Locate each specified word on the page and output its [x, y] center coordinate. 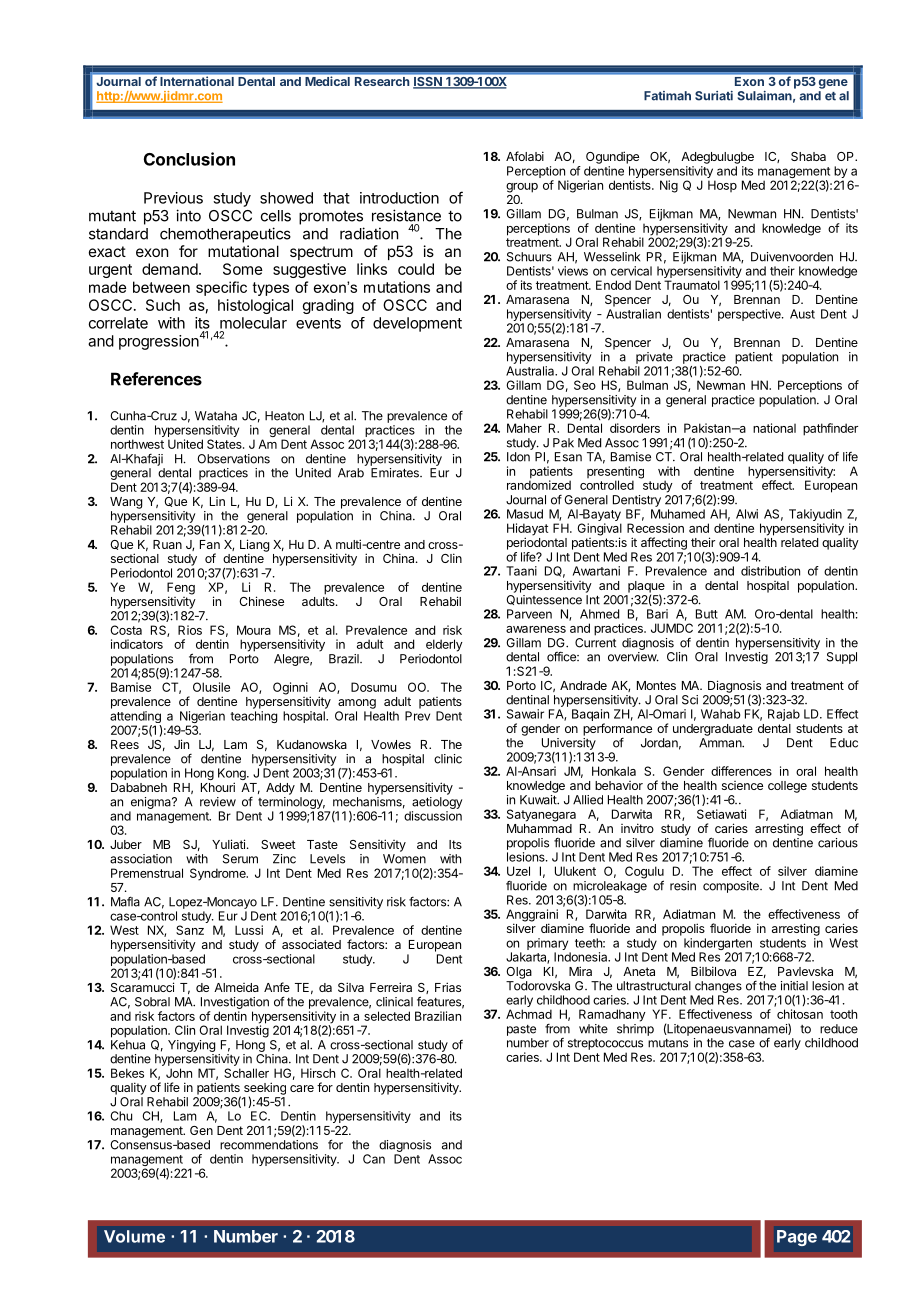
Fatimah [667, 96]
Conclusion [189, 159]
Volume [134, 1236]
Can [374, 1159]
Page [797, 1238]
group [522, 188]
